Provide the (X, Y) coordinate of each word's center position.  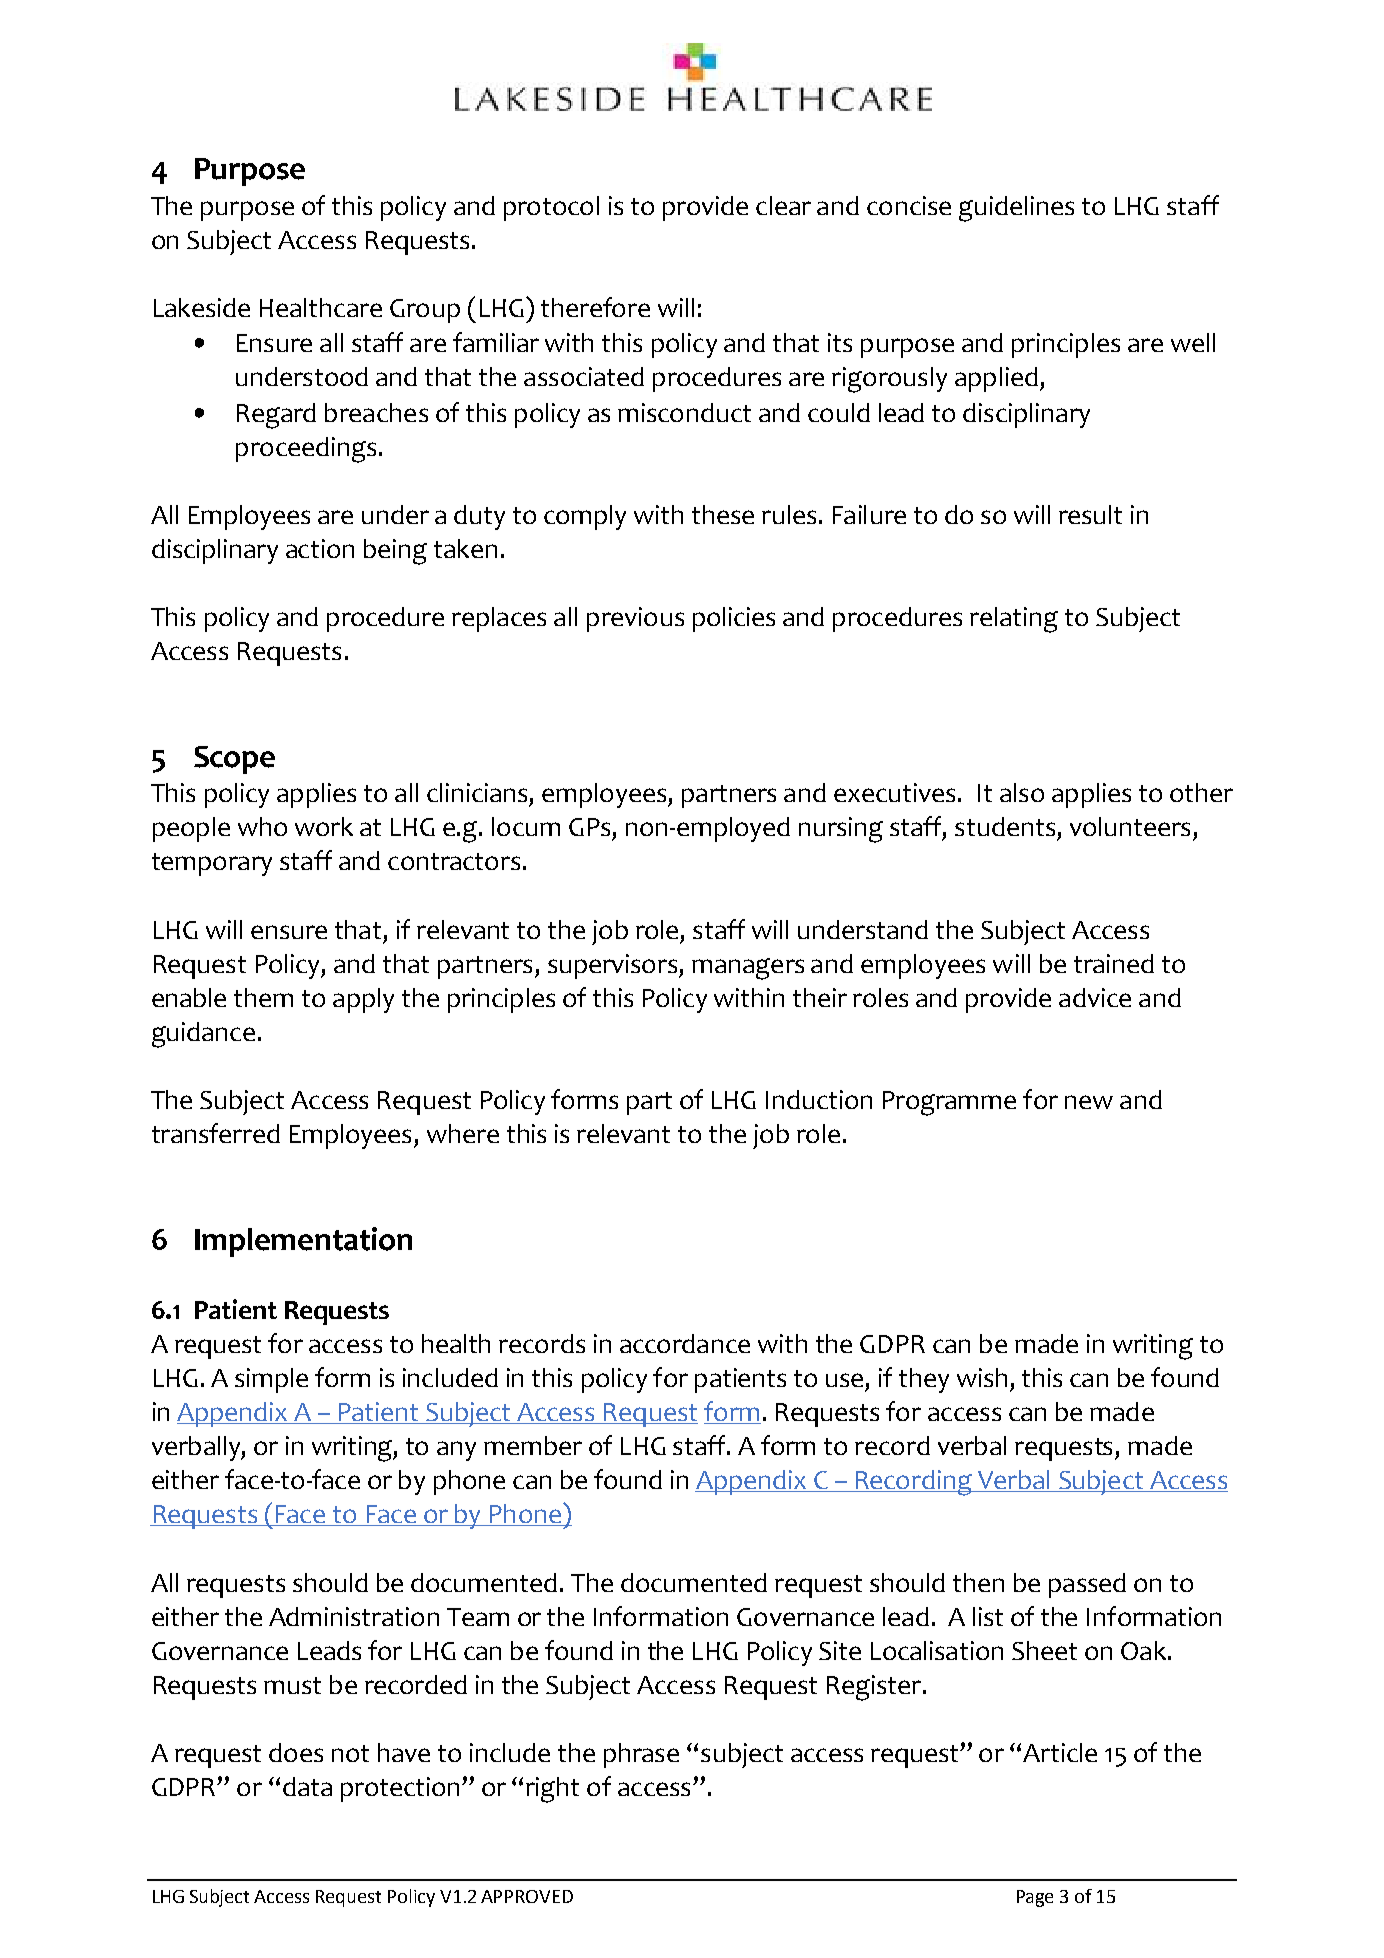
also (1022, 792)
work (324, 826)
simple (271, 1380)
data (307, 1786)
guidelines (1016, 209)
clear (783, 205)
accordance (685, 1343)
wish (982, 1377)
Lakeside (202, 307)
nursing (841, 830)
